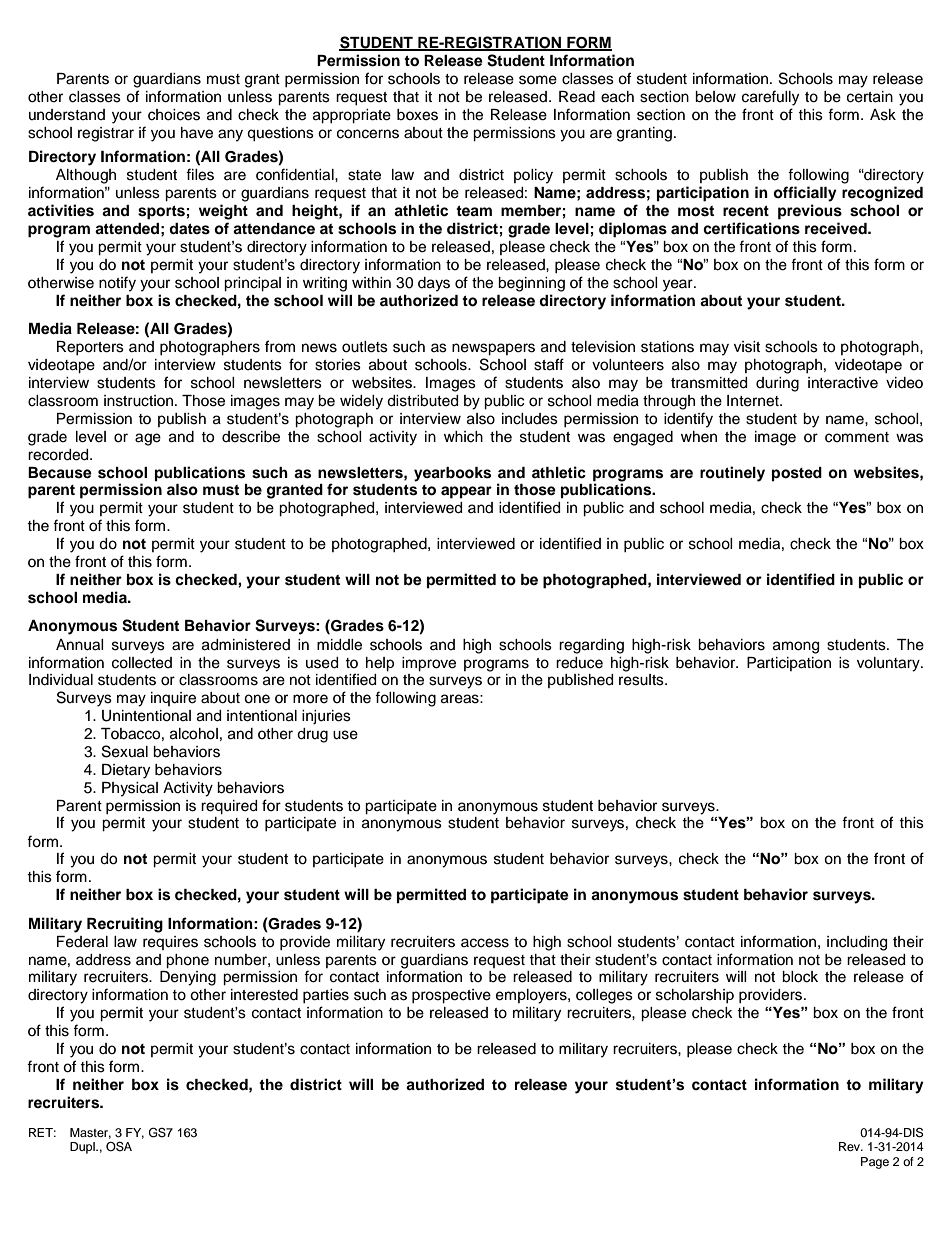  I want to click on instruction, so click(138, 401).
